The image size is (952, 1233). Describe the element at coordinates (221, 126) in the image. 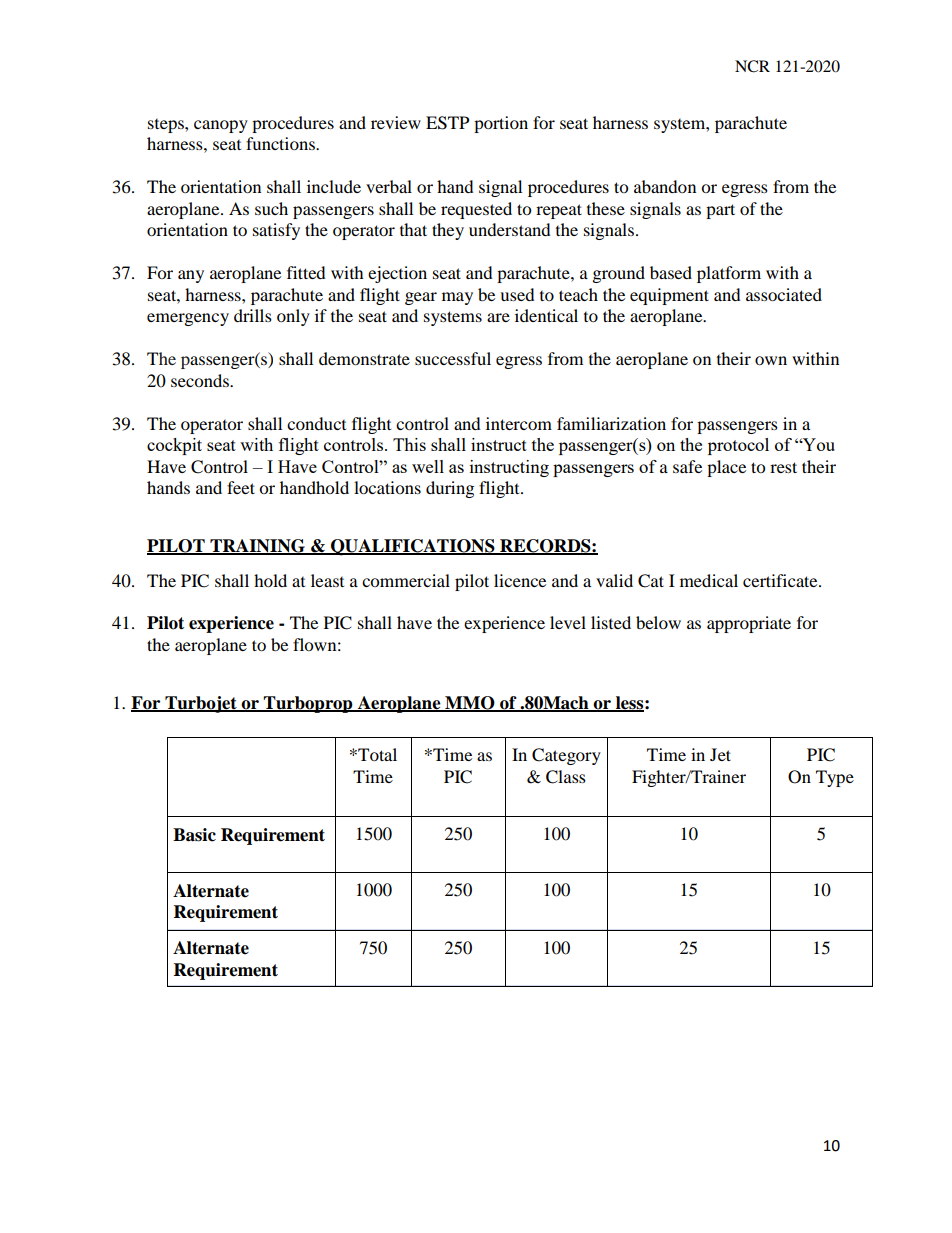

I see `canopy` at that location.
